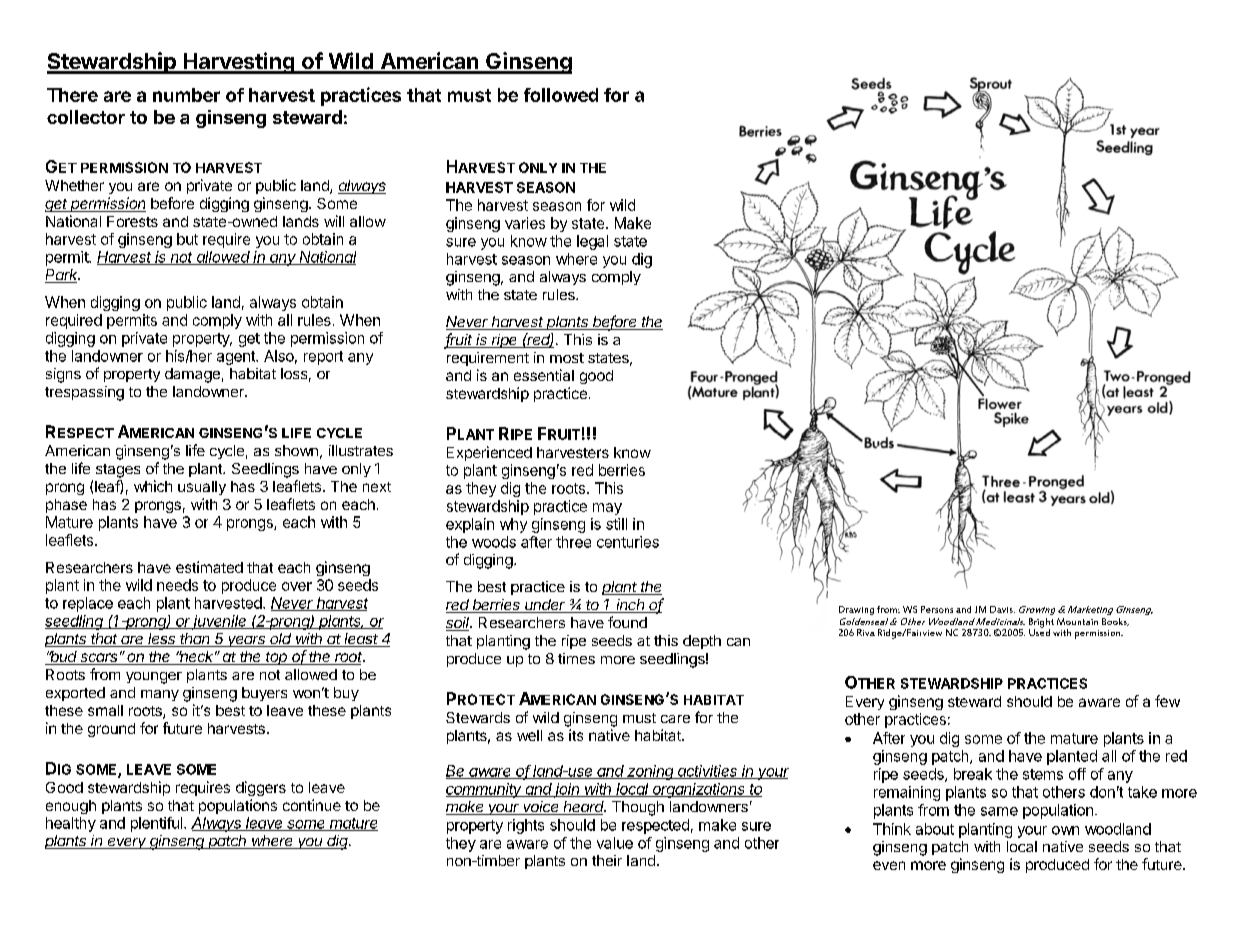 The height and width of the document is (952, 1233). What do you see at coordinates (1002, 609) in the document?
I see `Davis` at bounding box center [1002, 609].
